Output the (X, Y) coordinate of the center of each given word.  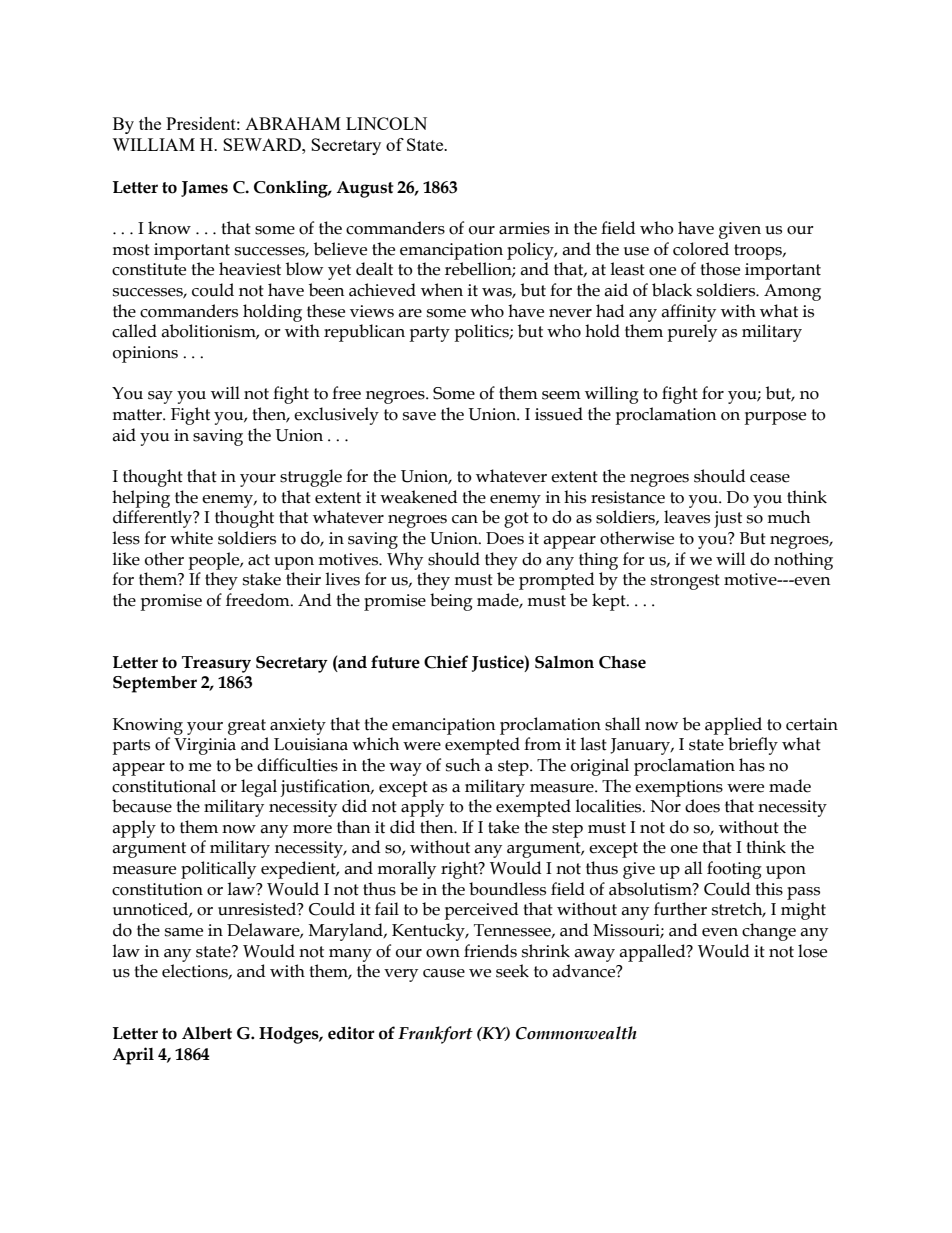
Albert (207, 1033)
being (451, 602)
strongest (685, 582)
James (204, 189)
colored (701, 249)
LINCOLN (386, 123)
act (259, 560)
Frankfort (435, 1035)
